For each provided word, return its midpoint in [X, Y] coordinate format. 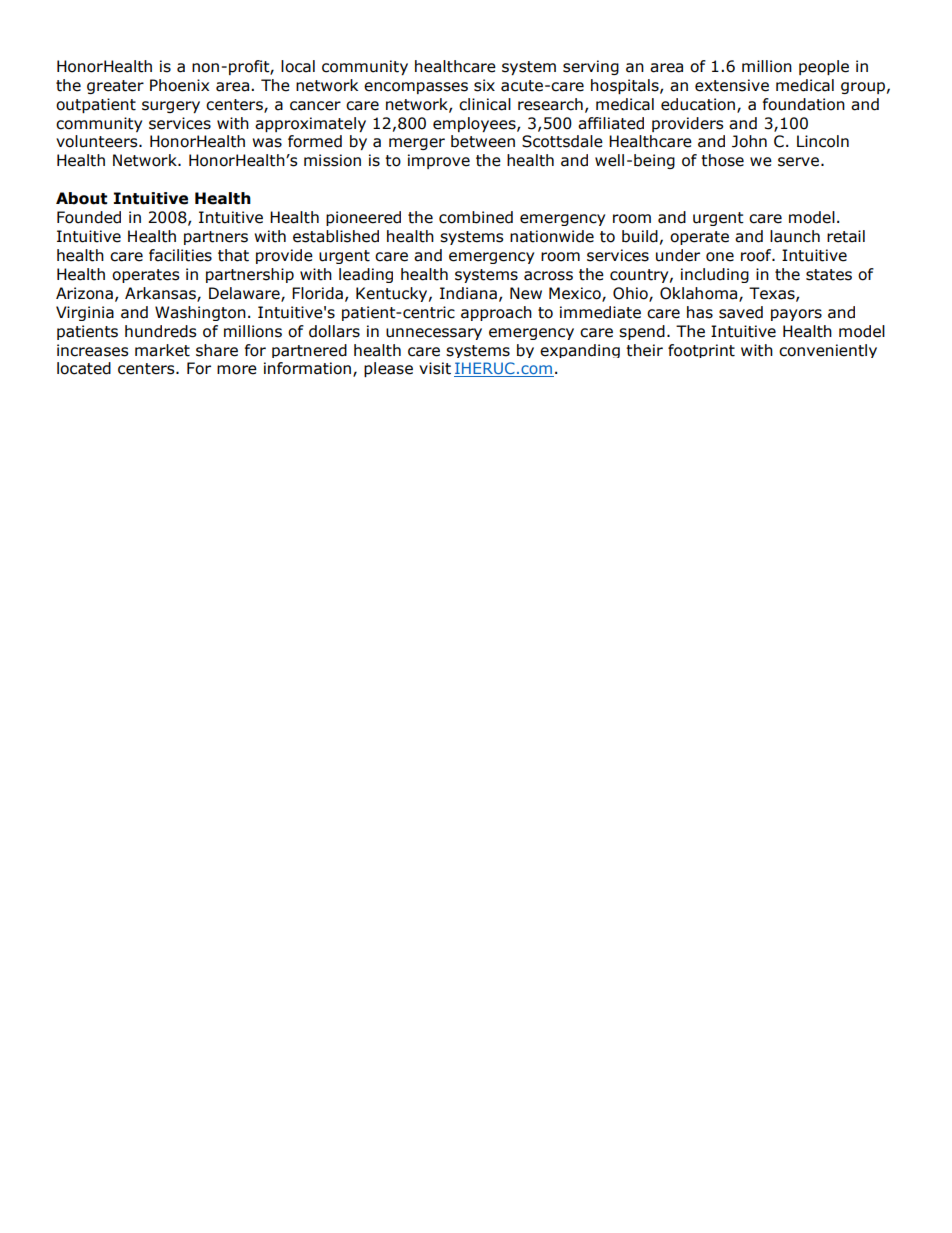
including [715, 275]
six [484, 85]
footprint [701, 351]
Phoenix [179, 85]
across [548, 276]
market [162, 350]
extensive [732, 85]
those [722, 160]
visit [435, 368]
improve [439, 161]
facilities [180, 255]
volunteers [98, 141]
